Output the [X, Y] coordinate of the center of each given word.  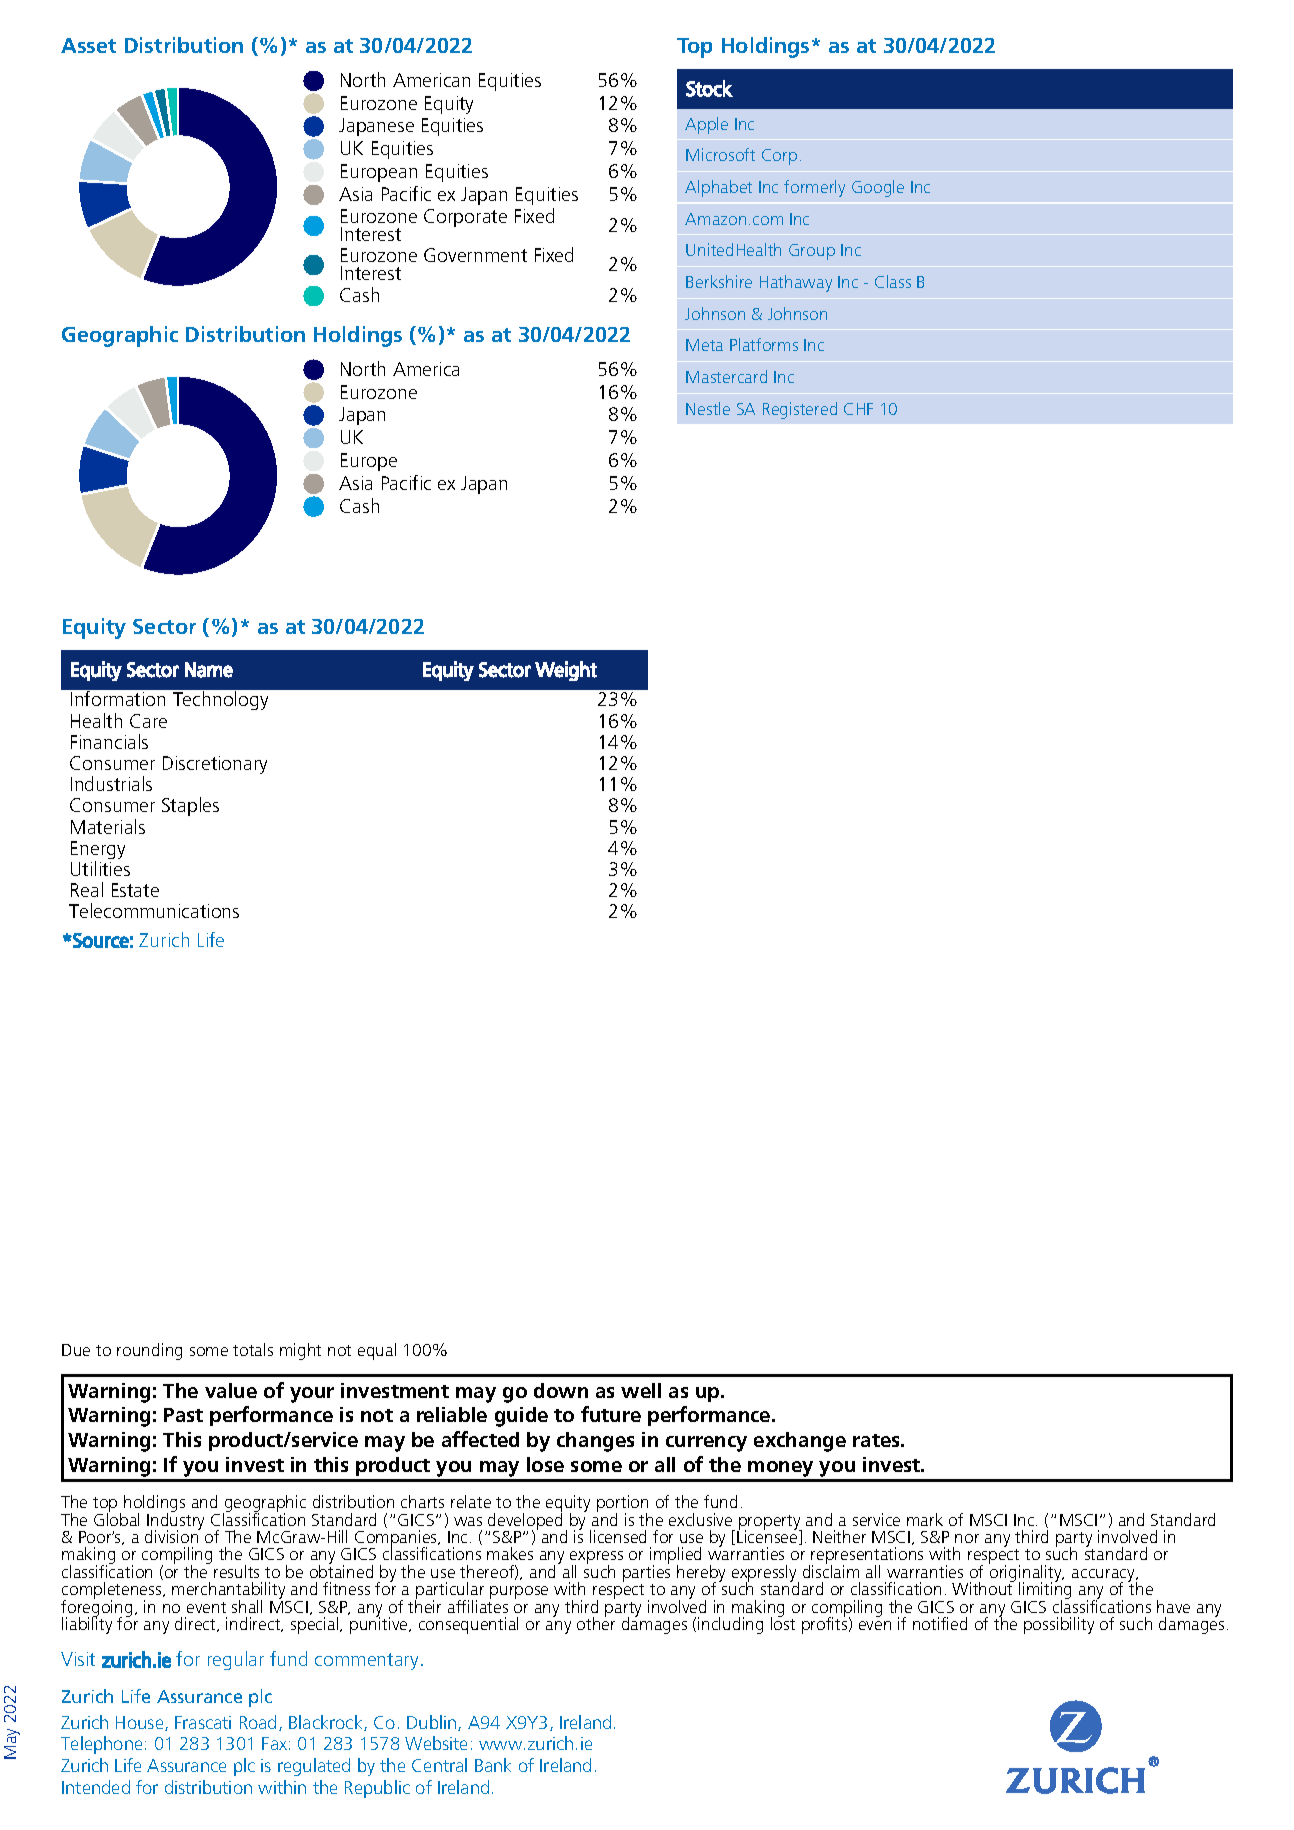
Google [878, 188]
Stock [709, 88]
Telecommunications [154, 910]
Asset [88, 45]
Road [258, 1722]
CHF [858, 409]
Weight [566, 671]
